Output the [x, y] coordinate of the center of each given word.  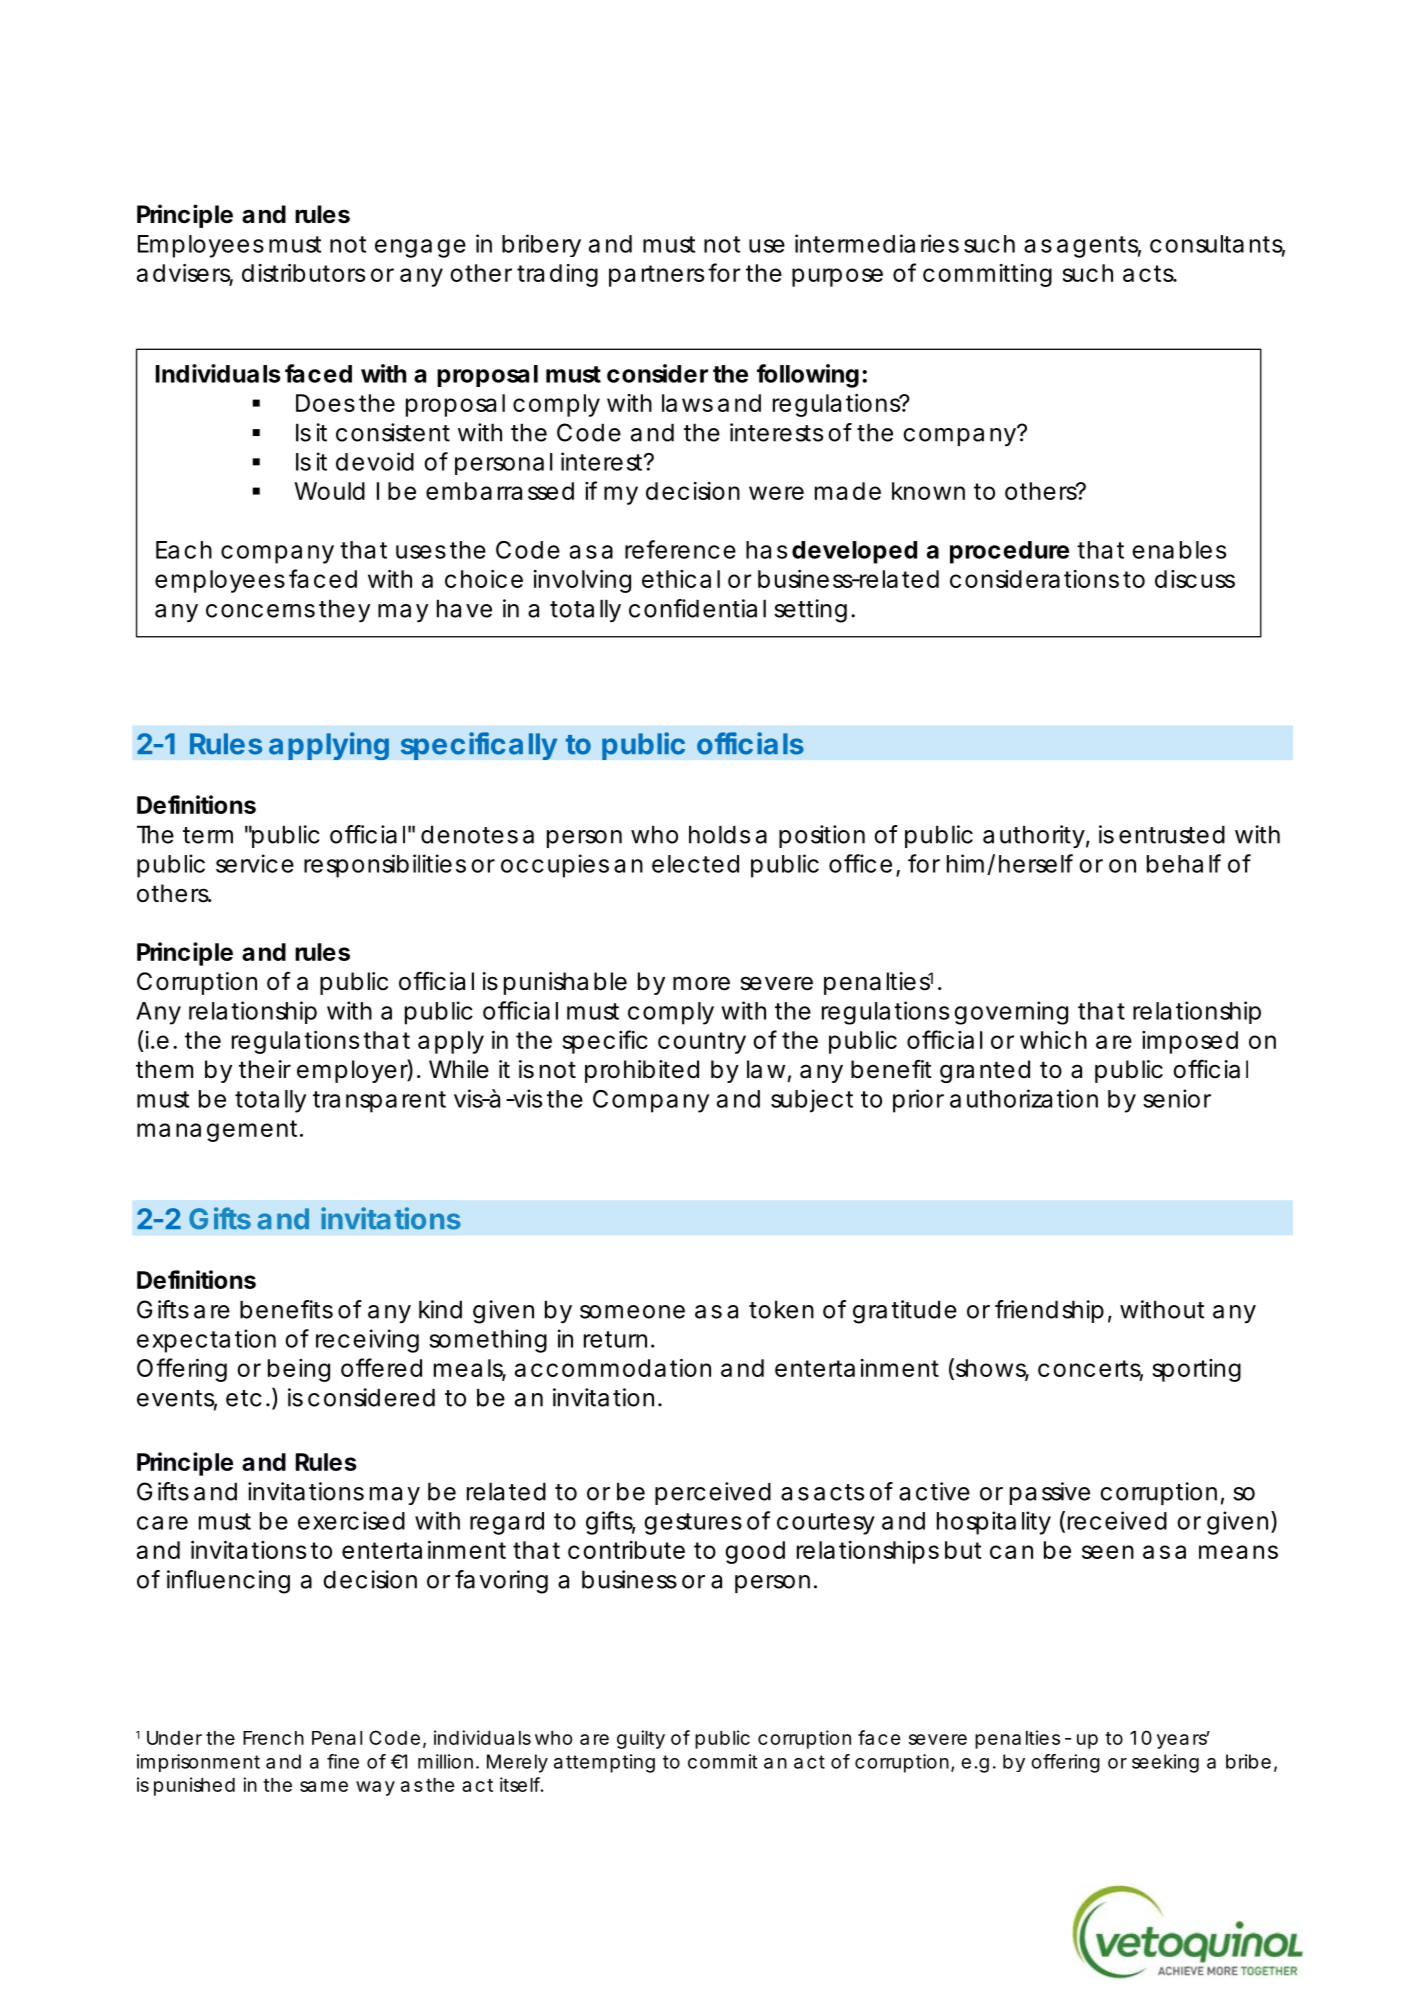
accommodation [613, 1368]
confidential [697, 608]
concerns [260, 611]
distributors [303, 273]
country [702, 1043]
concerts [1090, 1370]
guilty [641, 1739]
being [299, 1370]
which [1053, 1040]
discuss [1195, 579]
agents [1099, 247]
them [164, 1069]
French [273, 1738]
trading [557, 275]
